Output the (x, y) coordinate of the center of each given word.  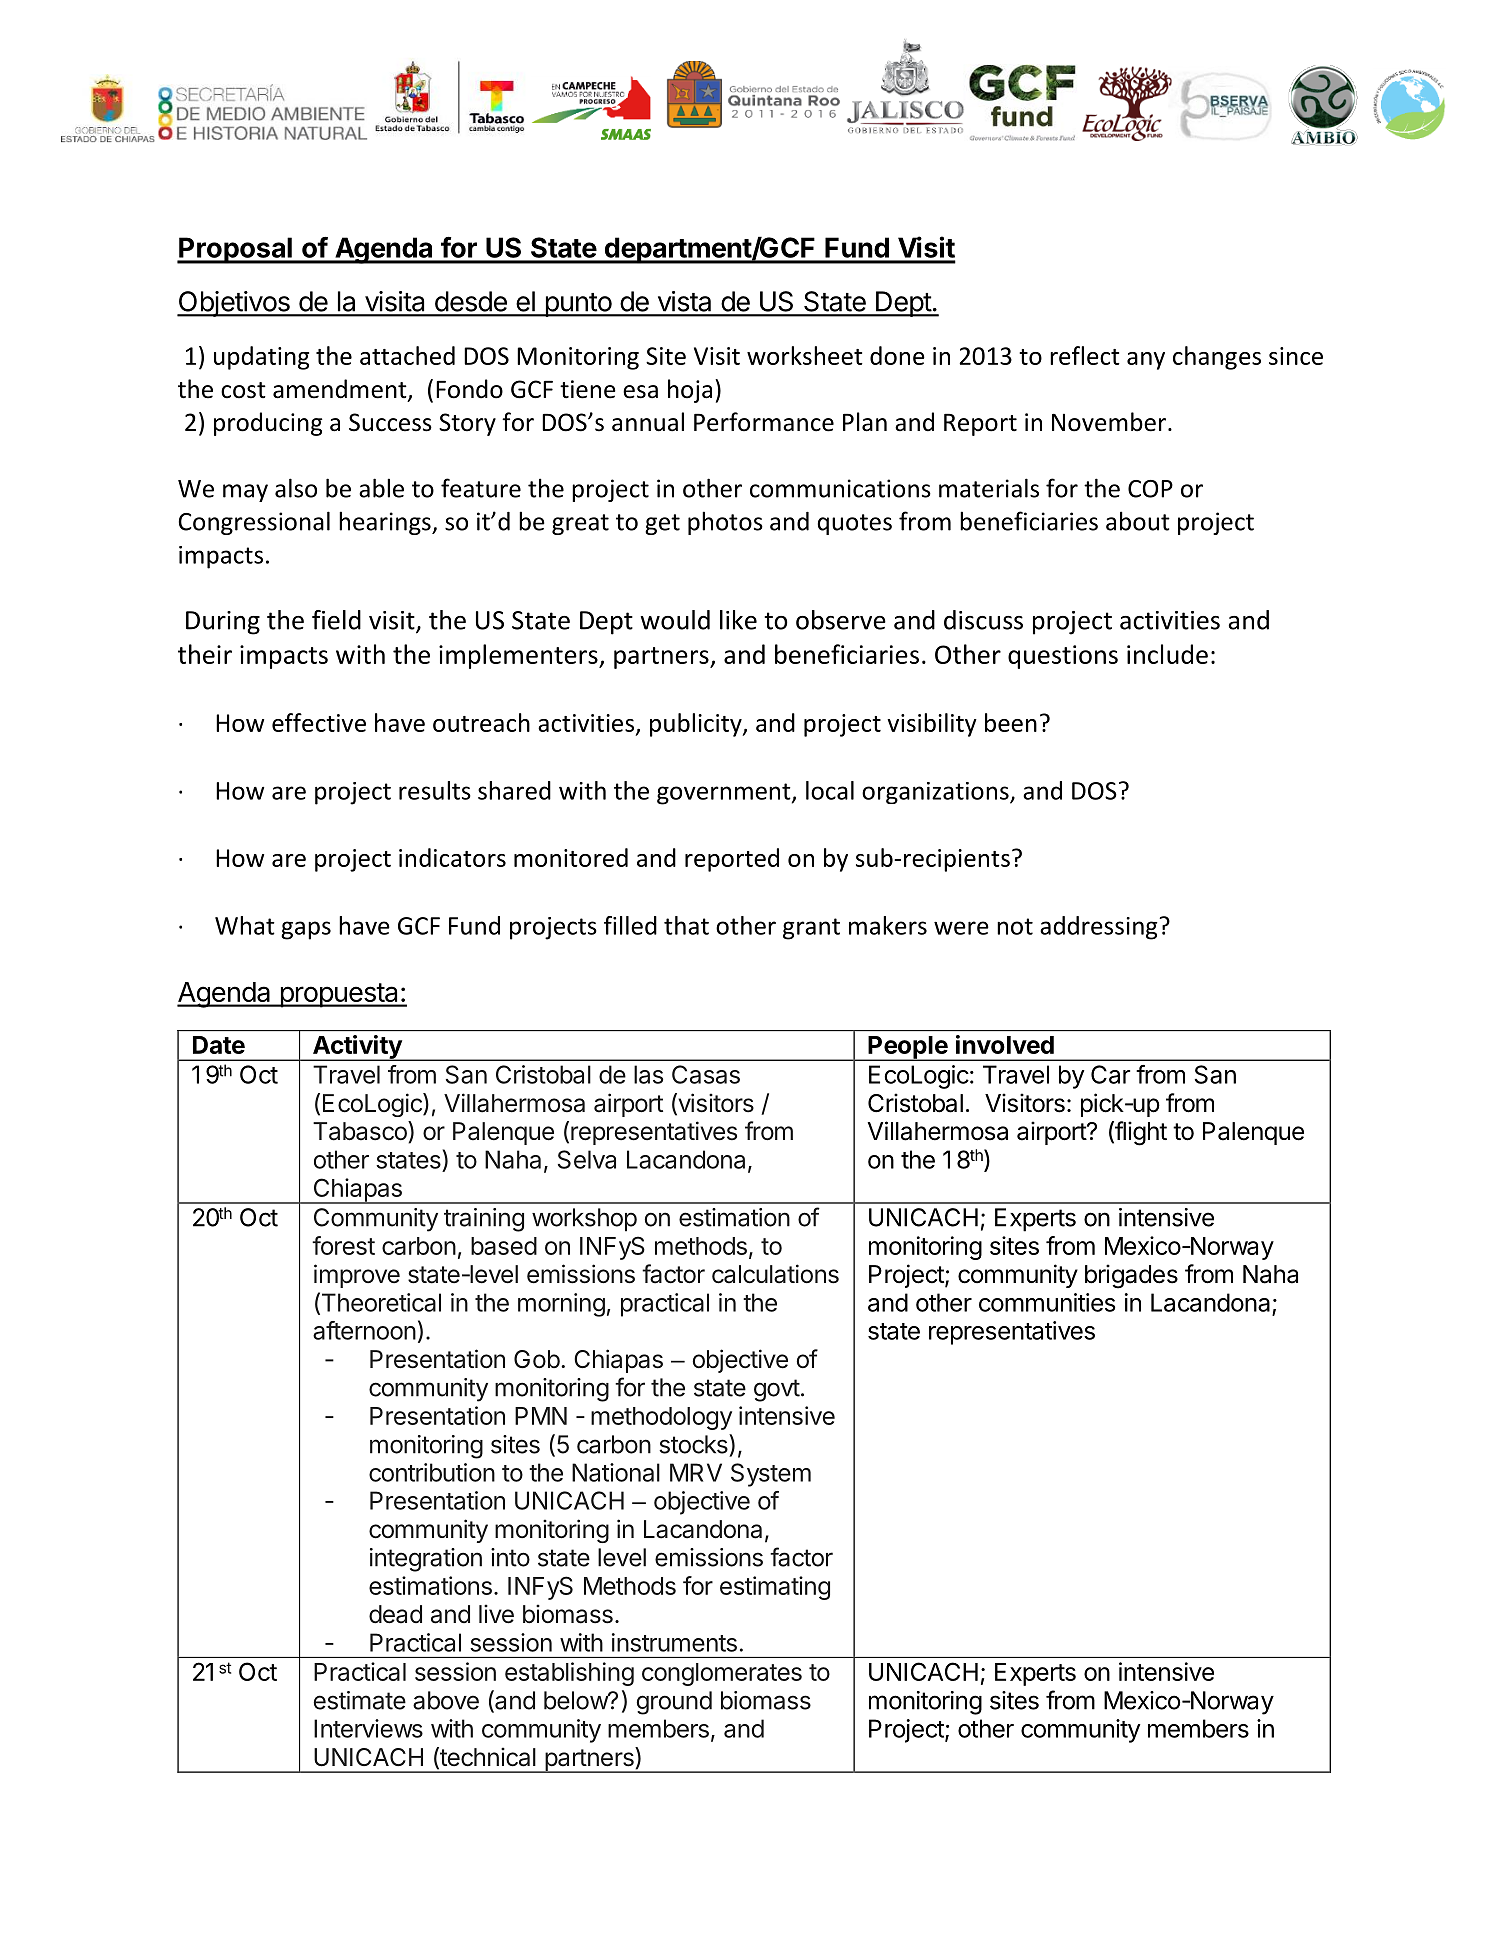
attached (407, 355)
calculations (775, 1274)
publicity (697, 725)
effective (319, 722)
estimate (360, 1700)
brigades (1131, 1276)
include (1167, 654)
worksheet (805, 355)
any (1146, 361)
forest (343, 1245)
